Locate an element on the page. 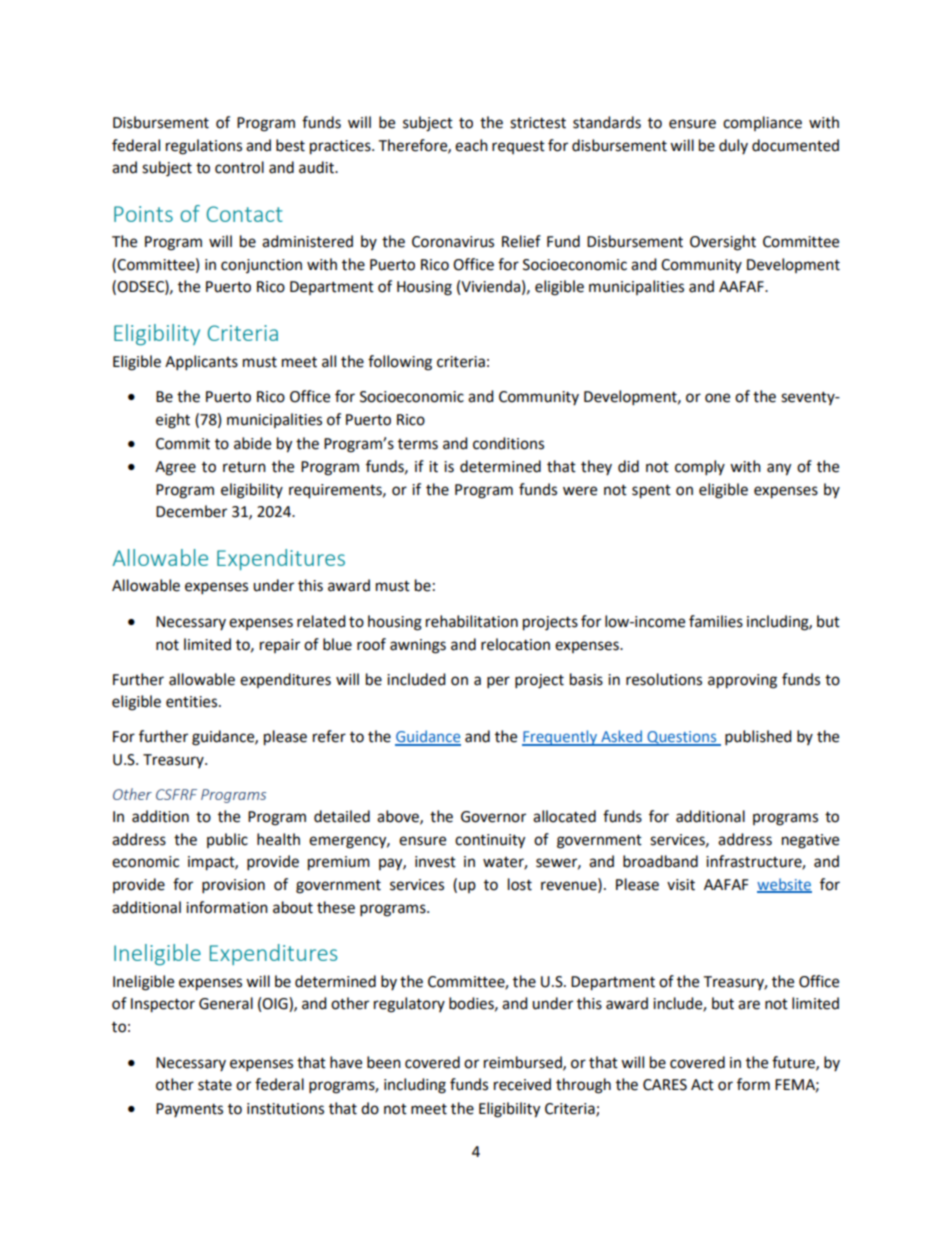 The image size is (952, 1233). conditions is located at coordinates (508, 443).
